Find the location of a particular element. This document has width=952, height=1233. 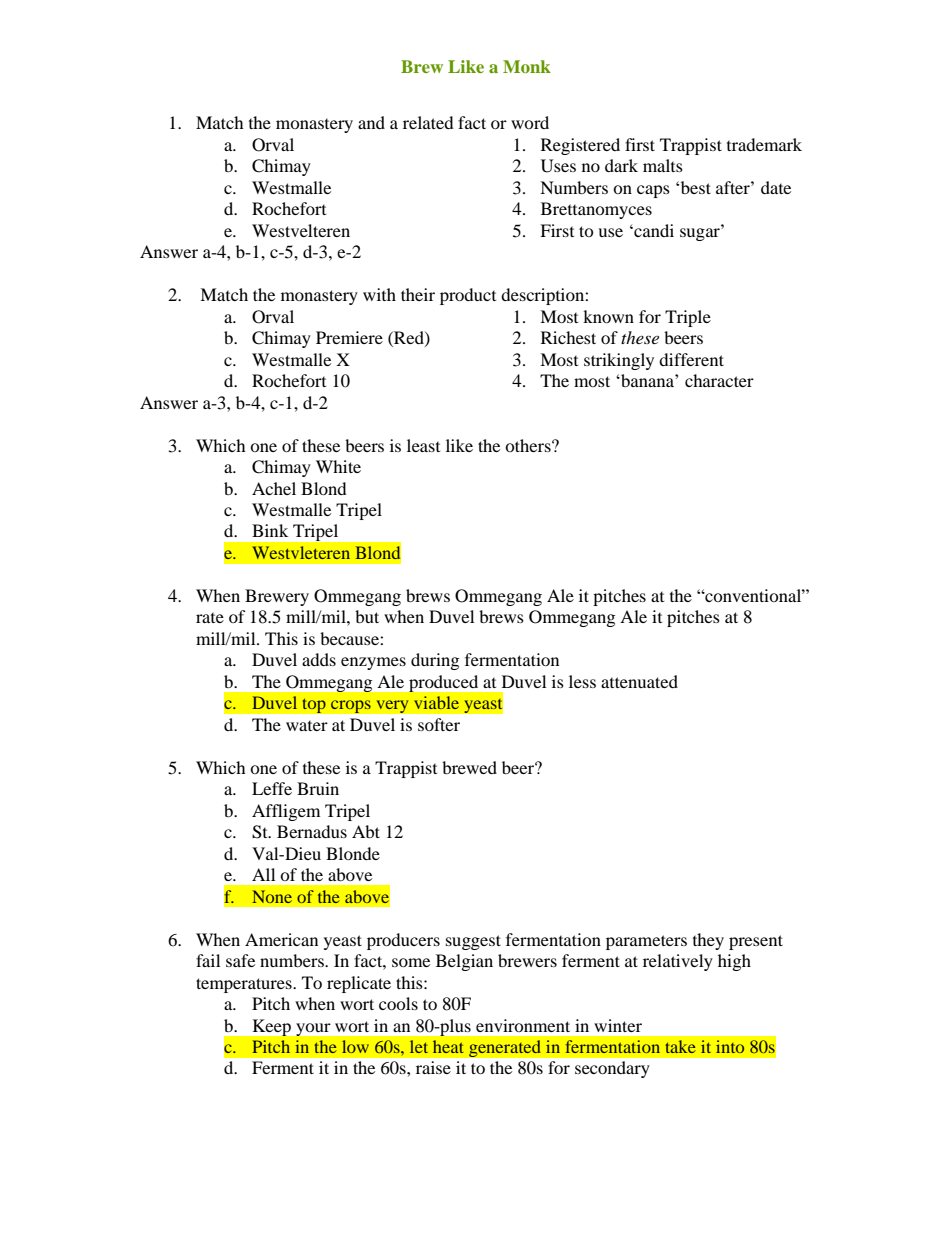

trademark is located at coordinates (764, 144).
